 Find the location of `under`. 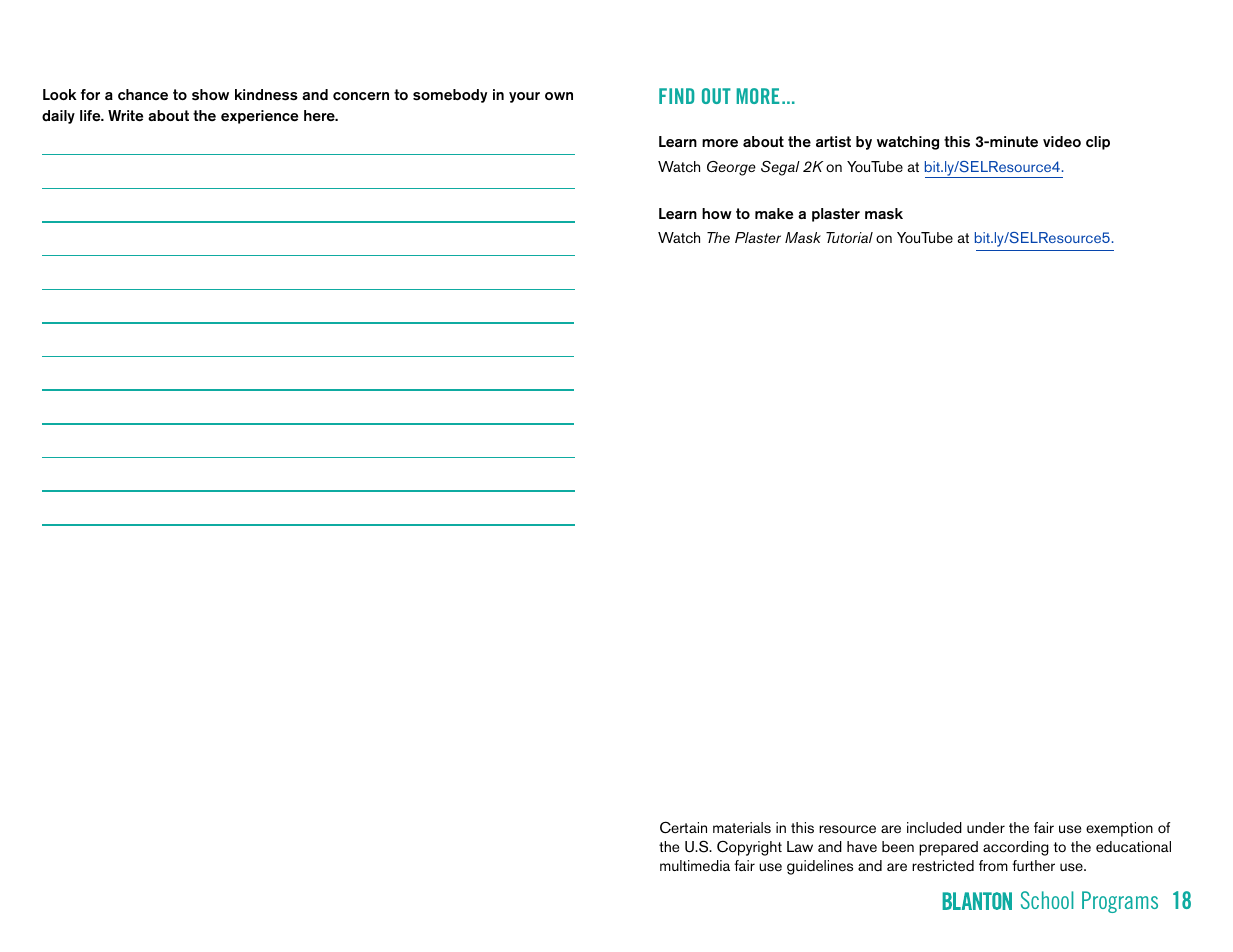

under is located at coordinates (986, 827).
